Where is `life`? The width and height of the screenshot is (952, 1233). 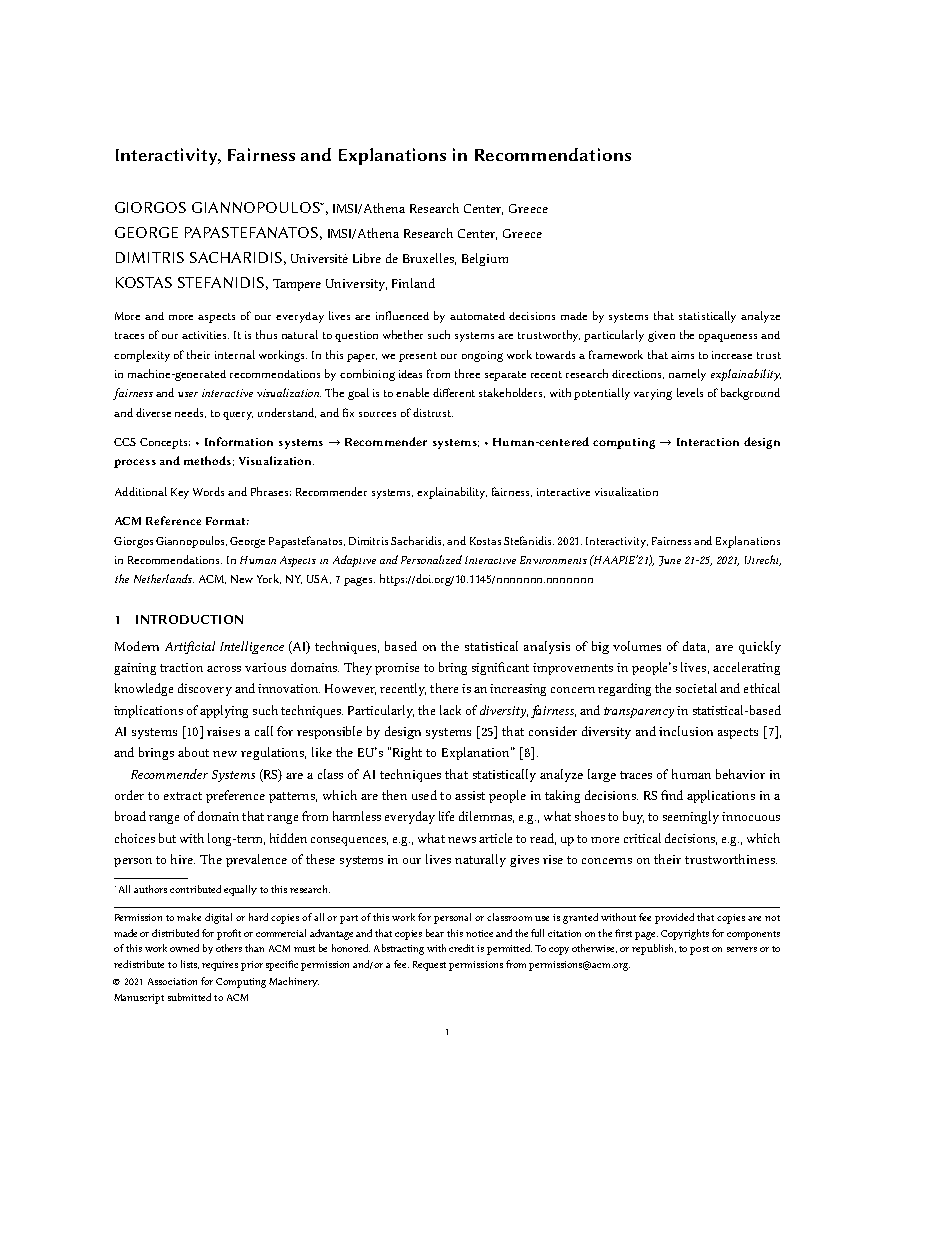
life is located at coordinates (446, 816).
